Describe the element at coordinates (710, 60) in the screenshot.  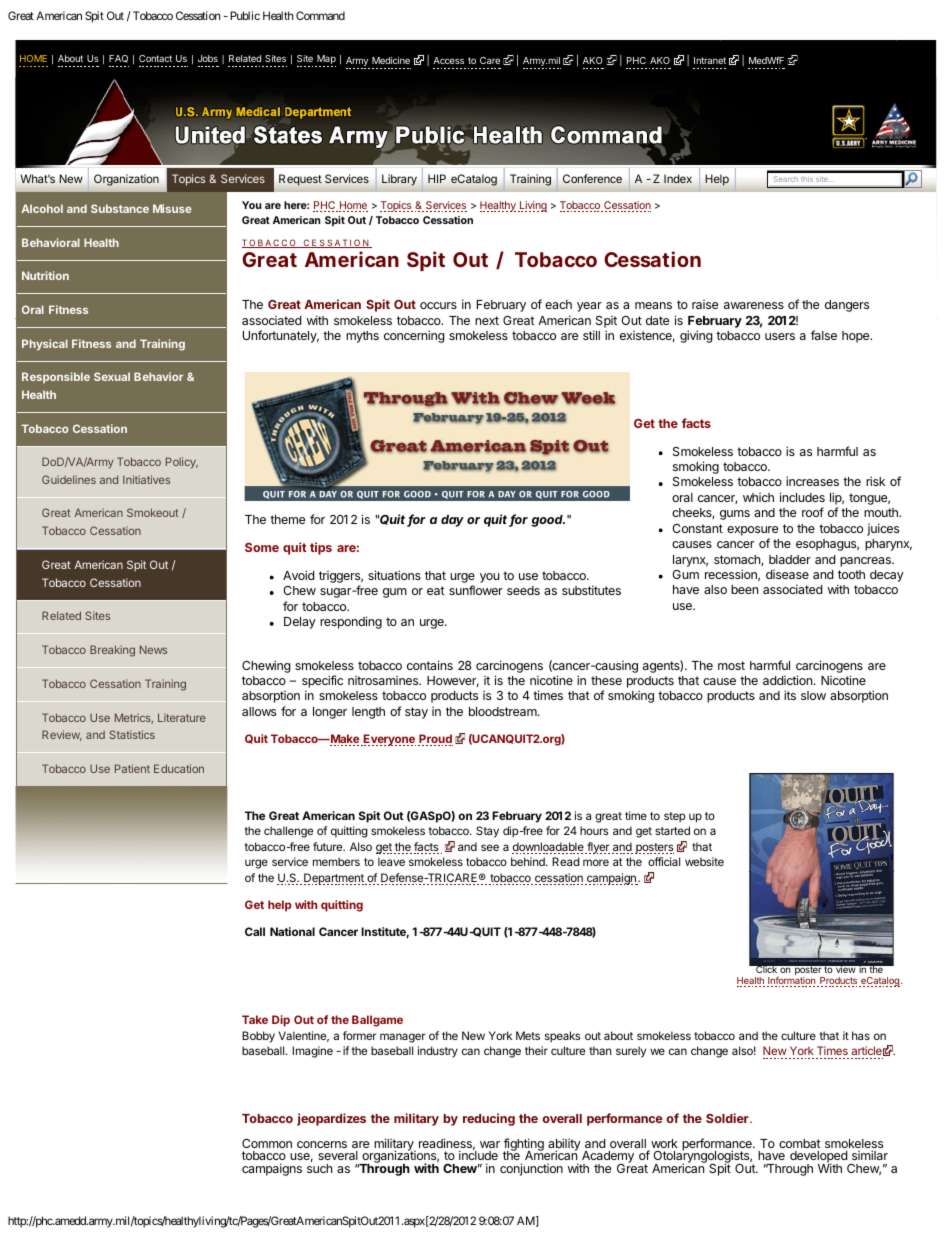
I see `Intranet` at that location.
